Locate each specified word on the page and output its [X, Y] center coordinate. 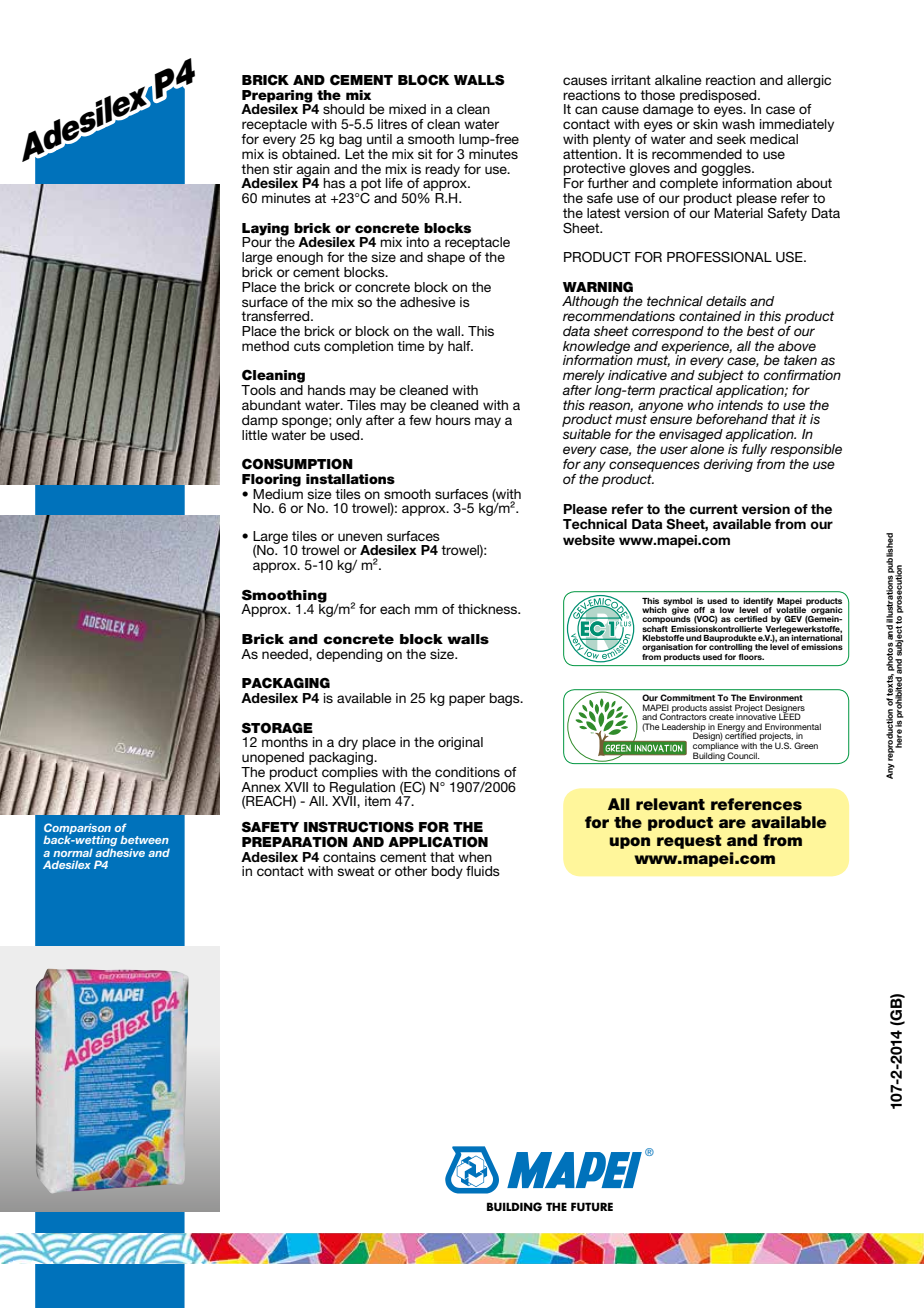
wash [738, 124]
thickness [488, 609]
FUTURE [592, 1207]
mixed [407, 109]
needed [286, 654]
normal [73, 852]
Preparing [277, 97]
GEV [793, 618]
